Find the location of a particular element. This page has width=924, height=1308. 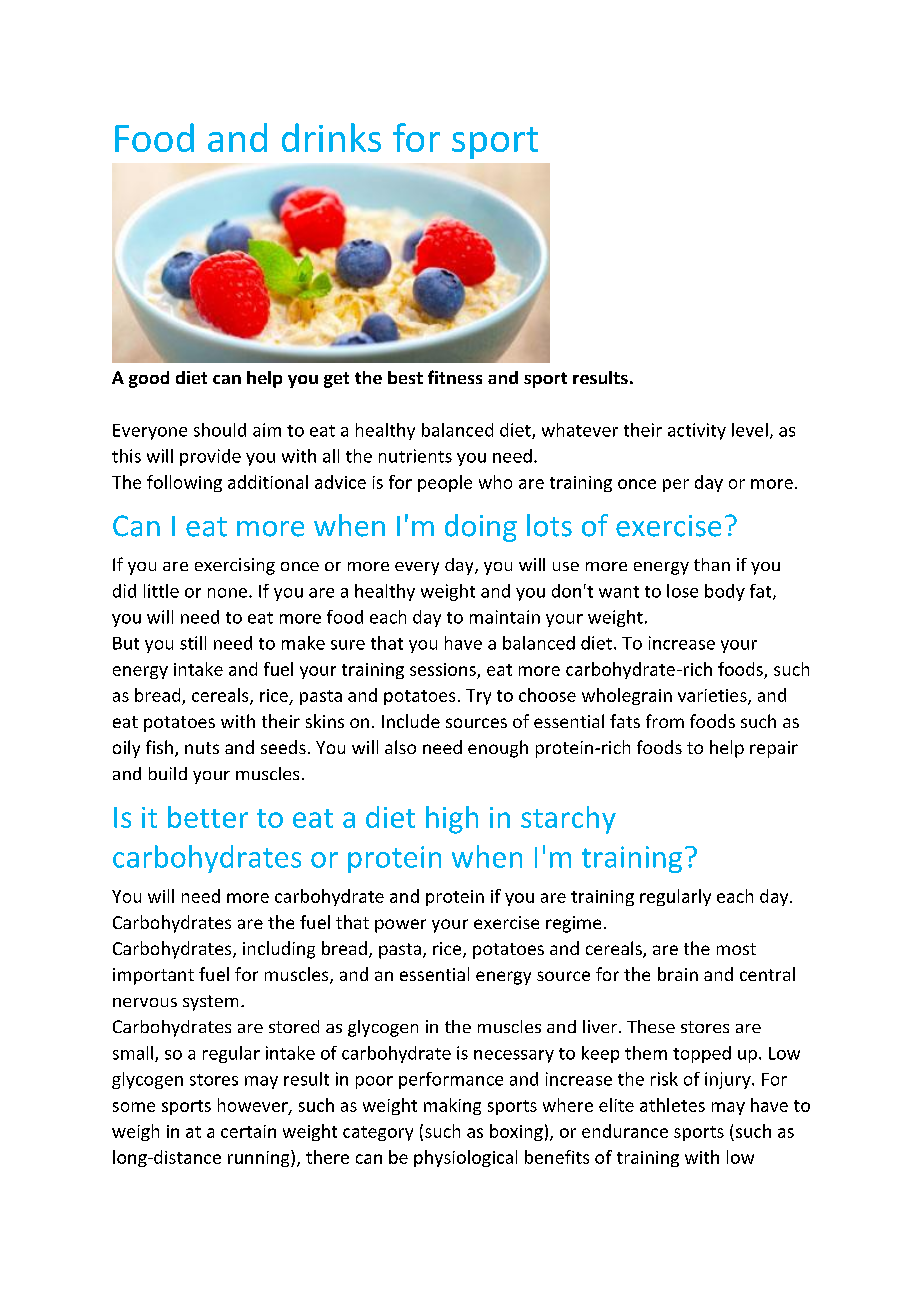

level is located at coordinates (750, 430).
